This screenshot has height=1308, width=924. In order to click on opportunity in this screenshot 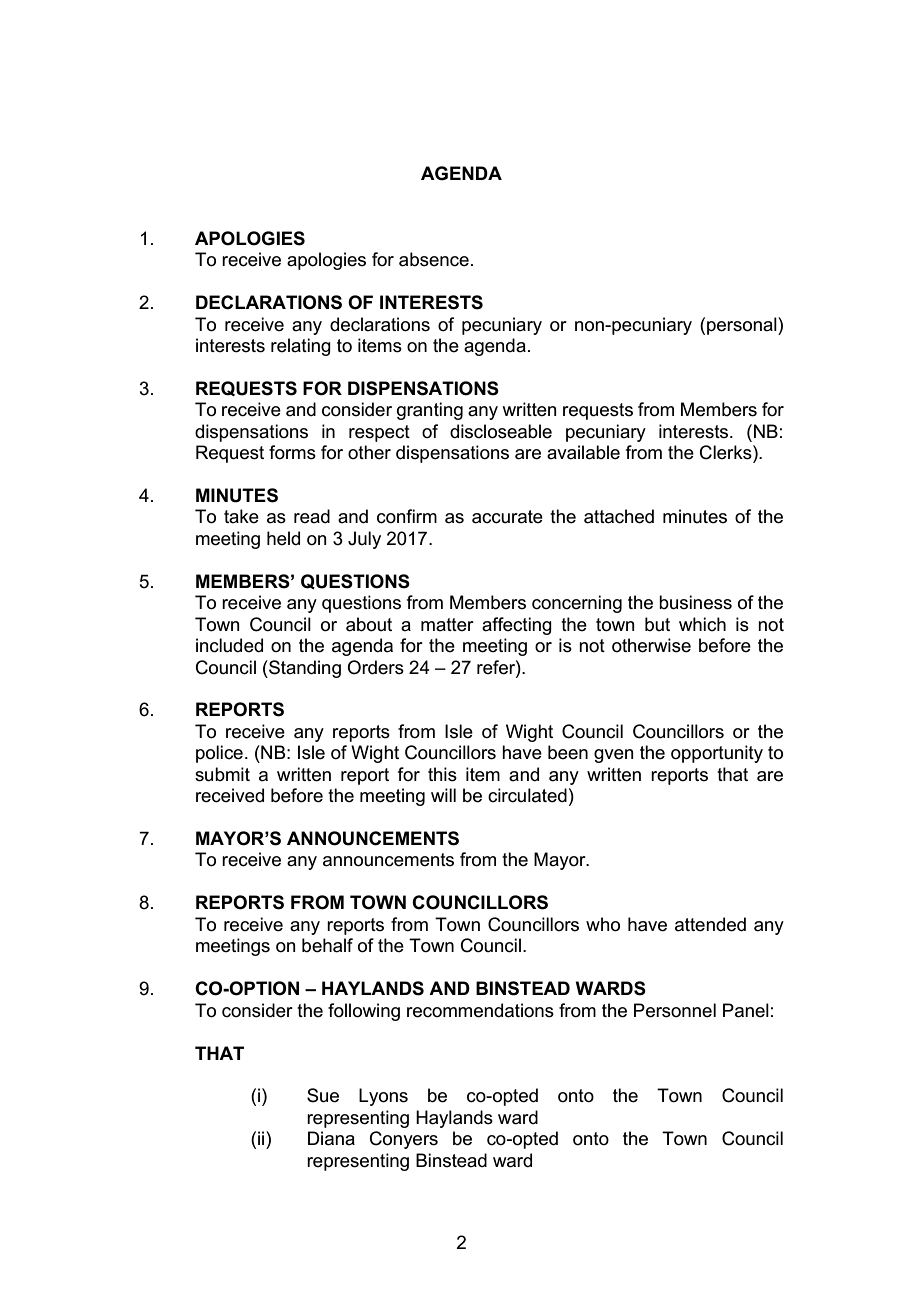, I will do `click(717, 754)`.
